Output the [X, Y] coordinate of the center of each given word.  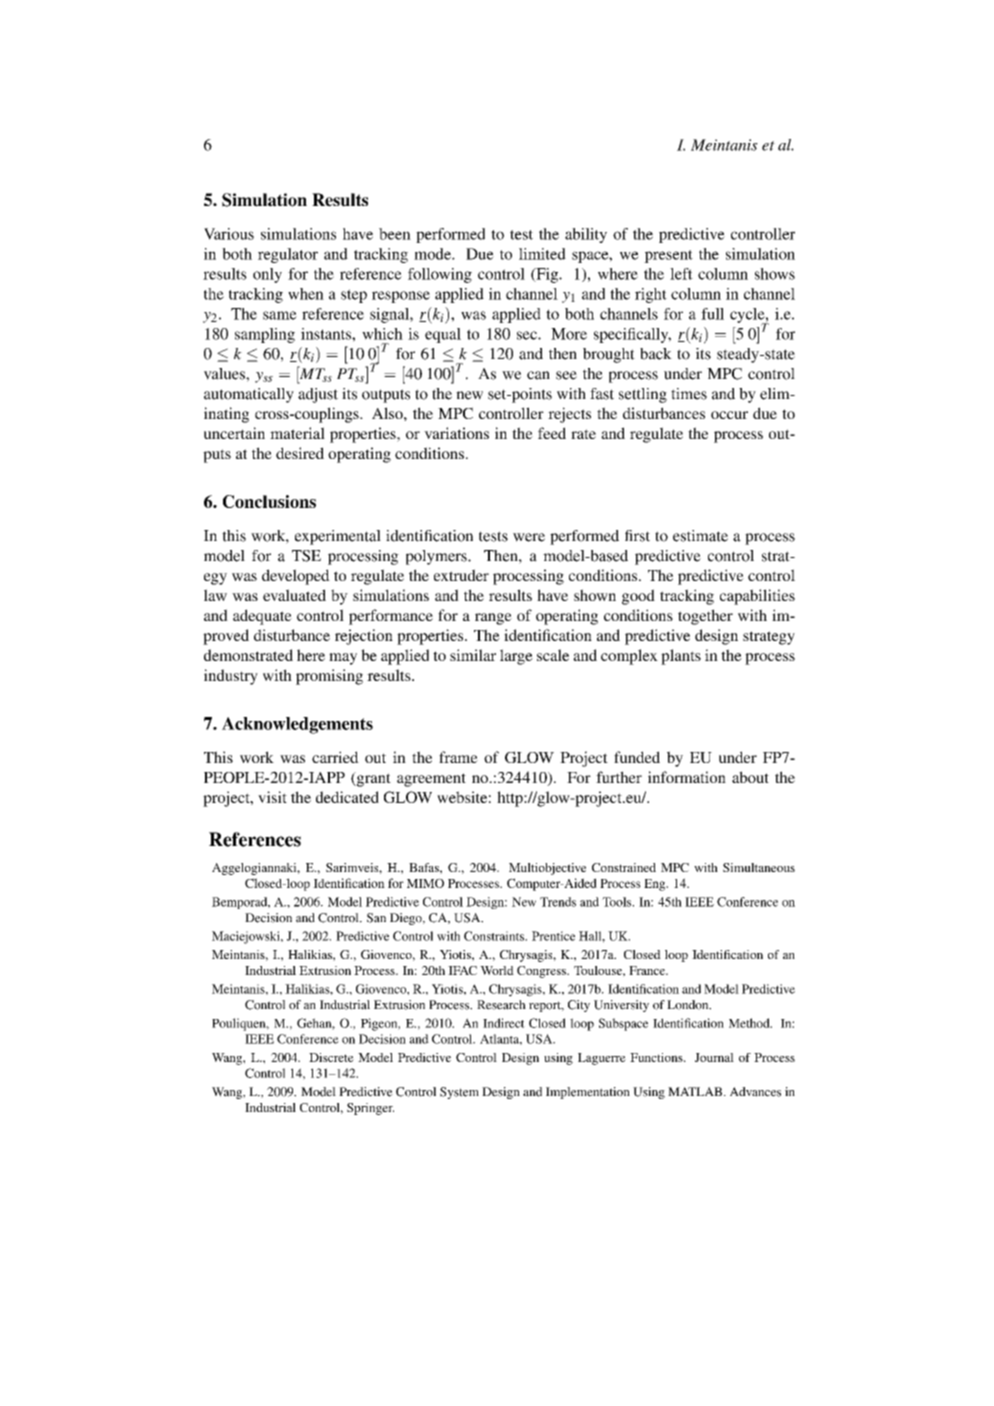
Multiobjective [547, 869]
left [681, 274]
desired [300, 453]
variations [456, 433]
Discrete [331, 1057]
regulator [288, 255]
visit [272, 797]
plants [681, 657]
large [516, 657]
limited [542, 254]
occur [729, 415]
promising [329, 677]
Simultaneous [759, 867]
